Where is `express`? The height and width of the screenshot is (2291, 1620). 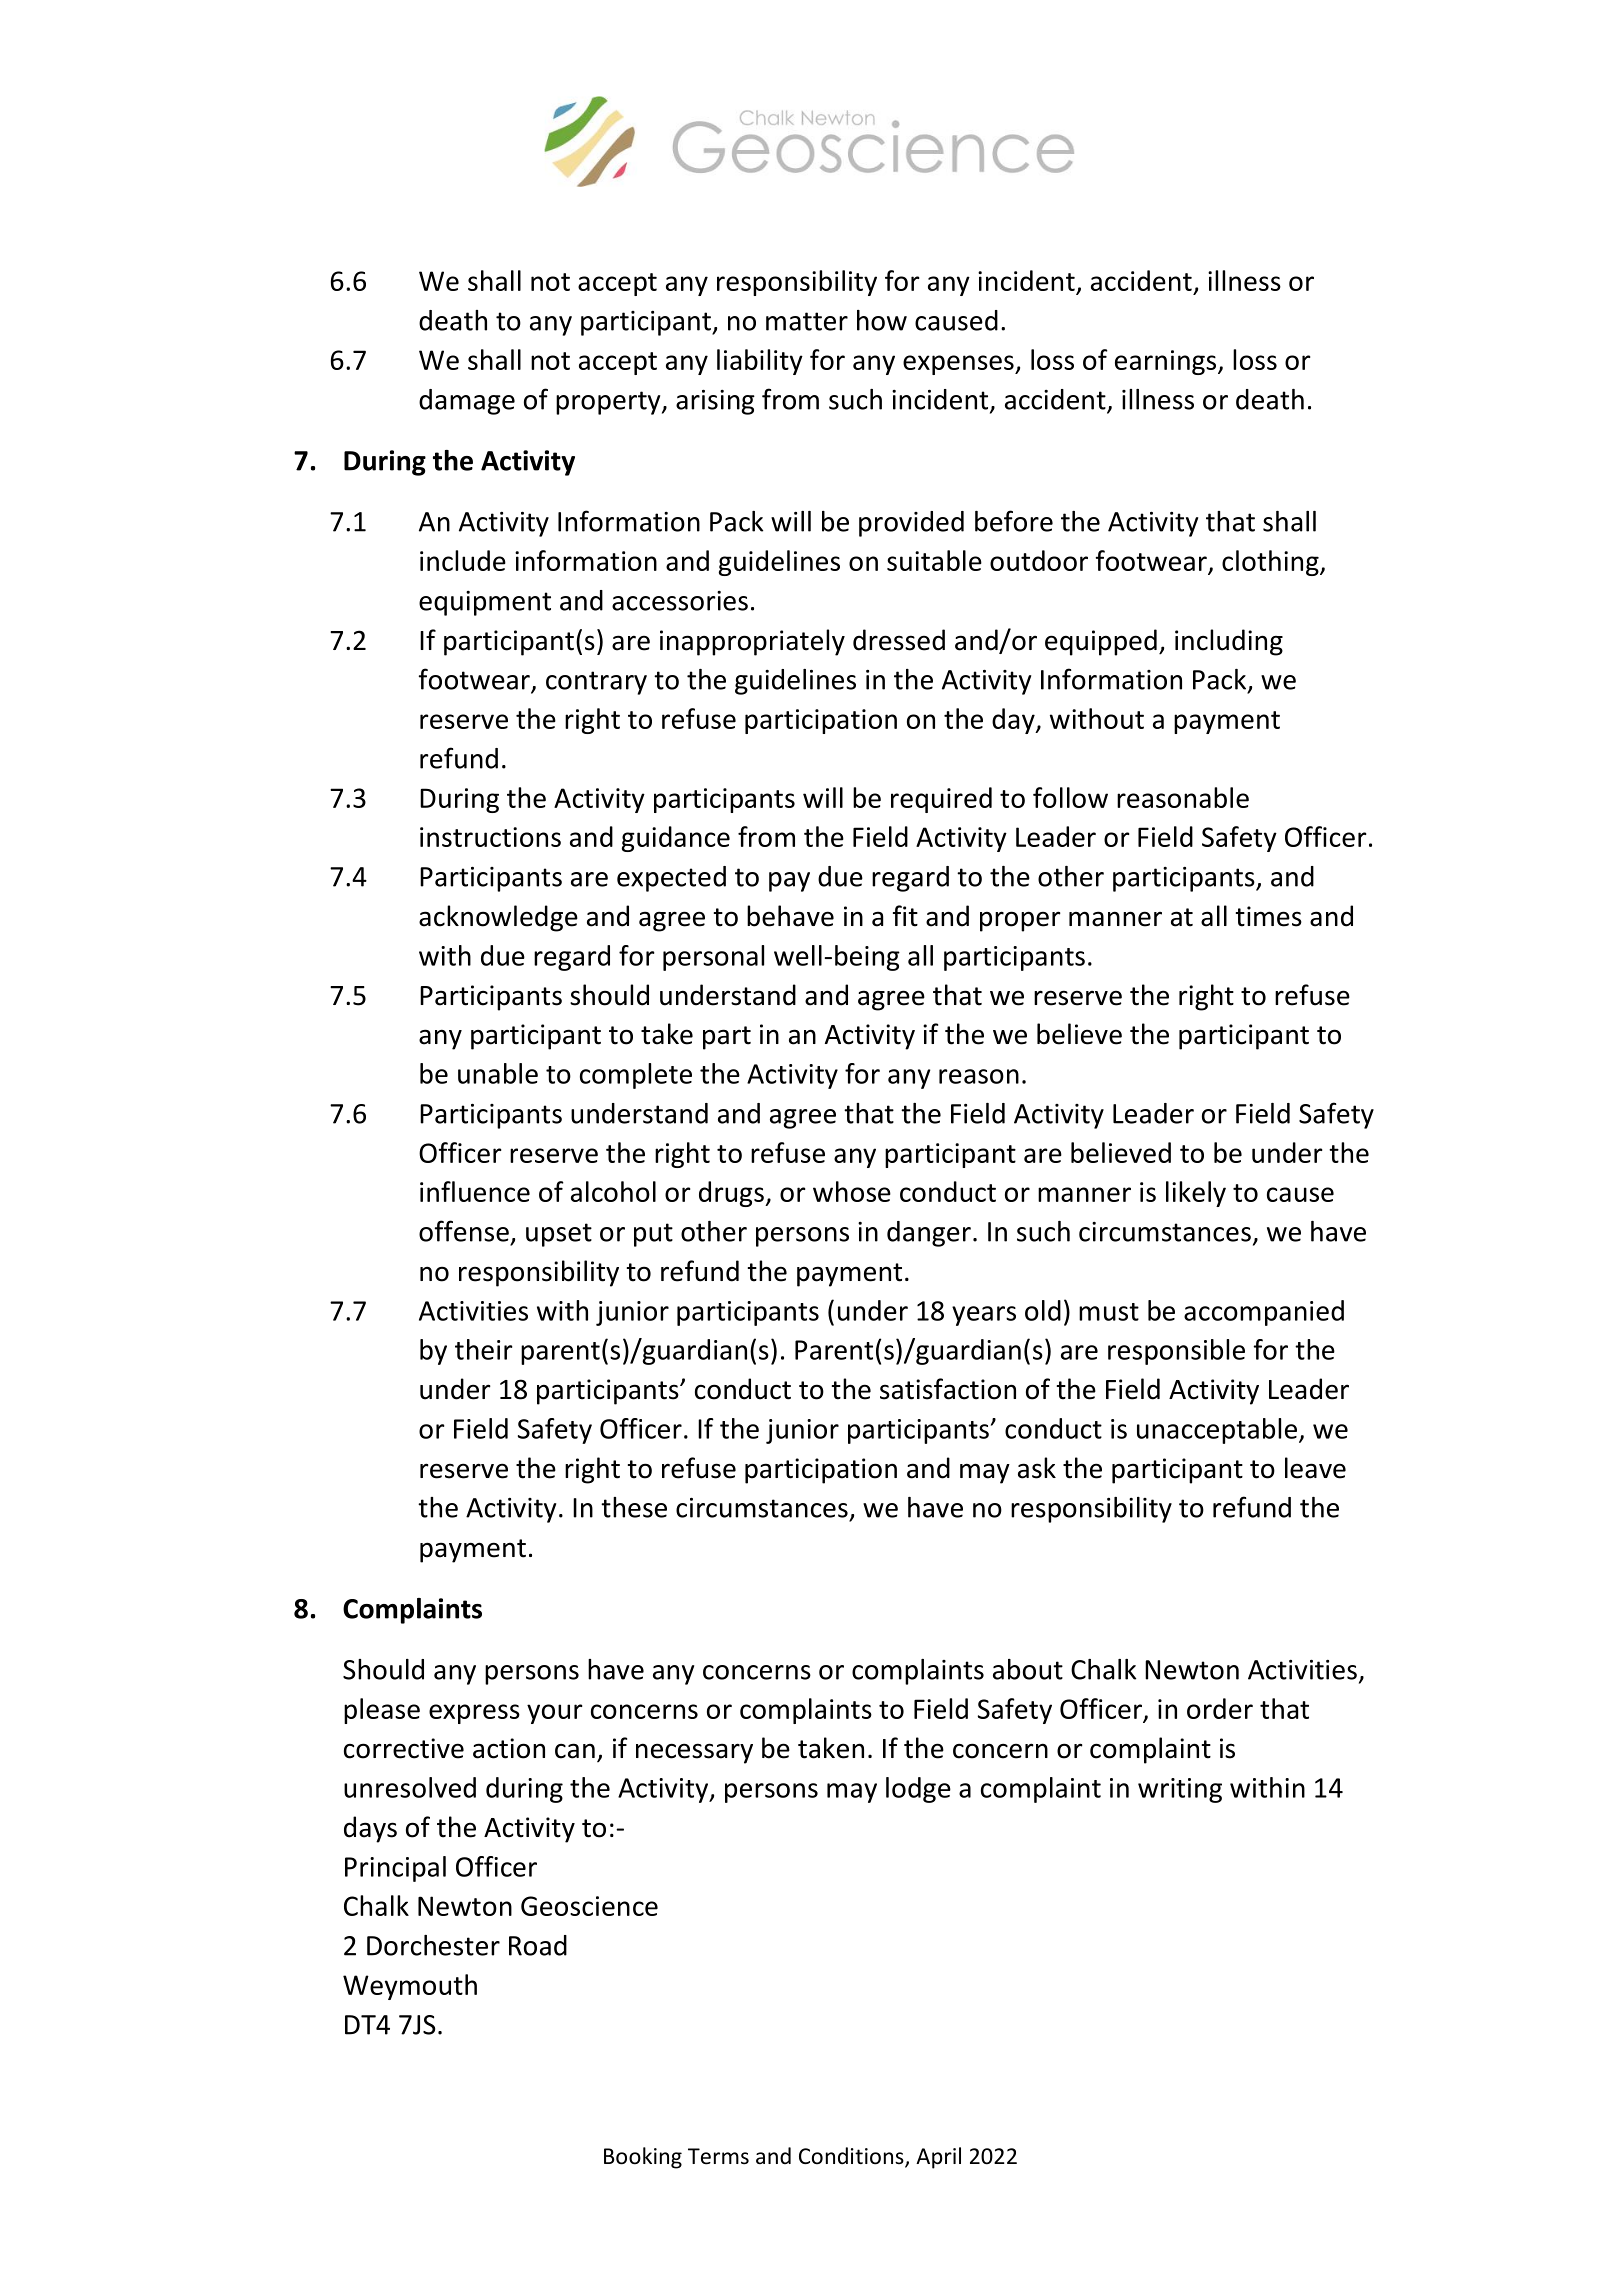
express is located at coordinates (474, 1714).
